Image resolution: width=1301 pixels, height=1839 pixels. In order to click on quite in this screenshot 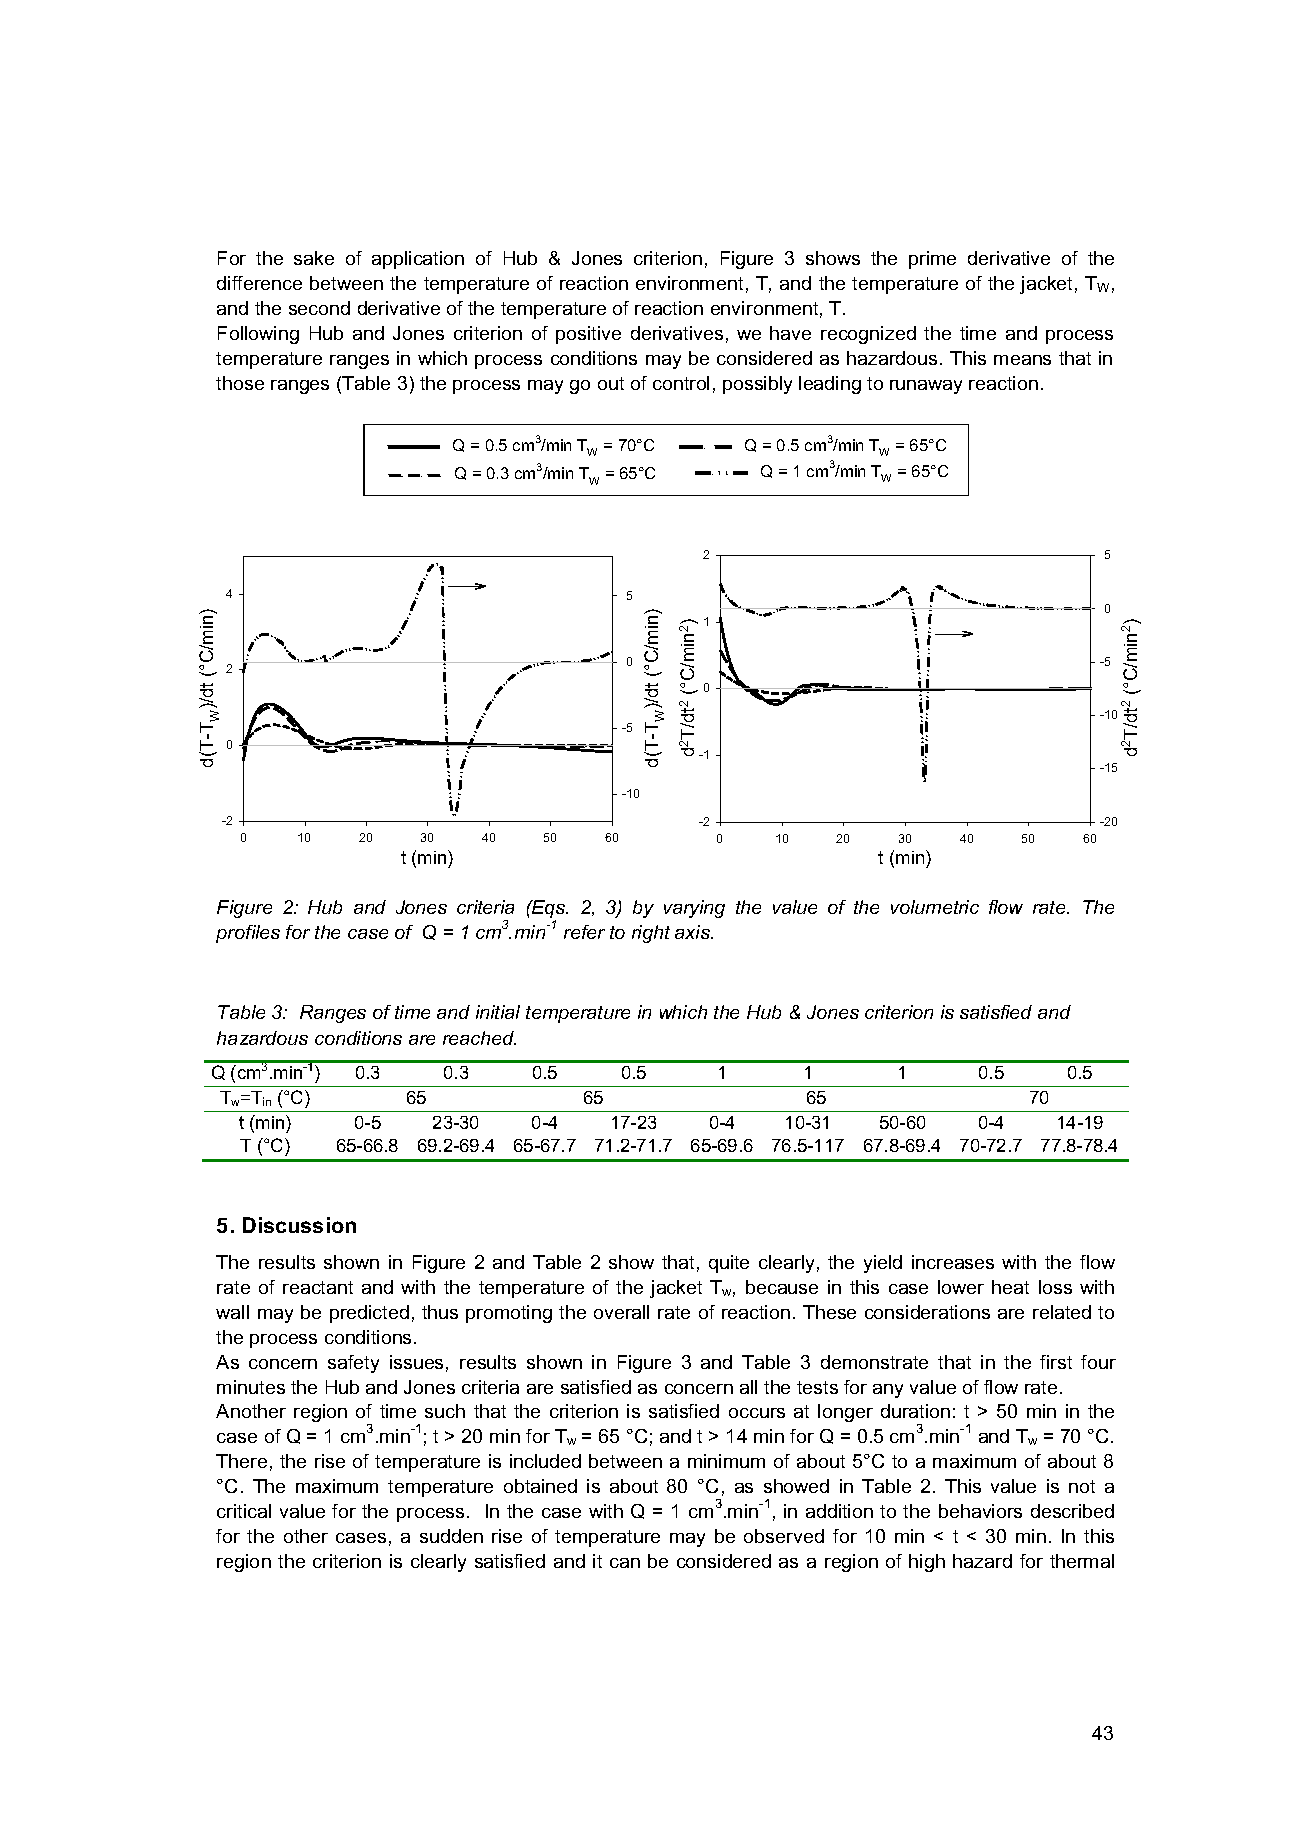, I will do `click(729, 1264)`.
